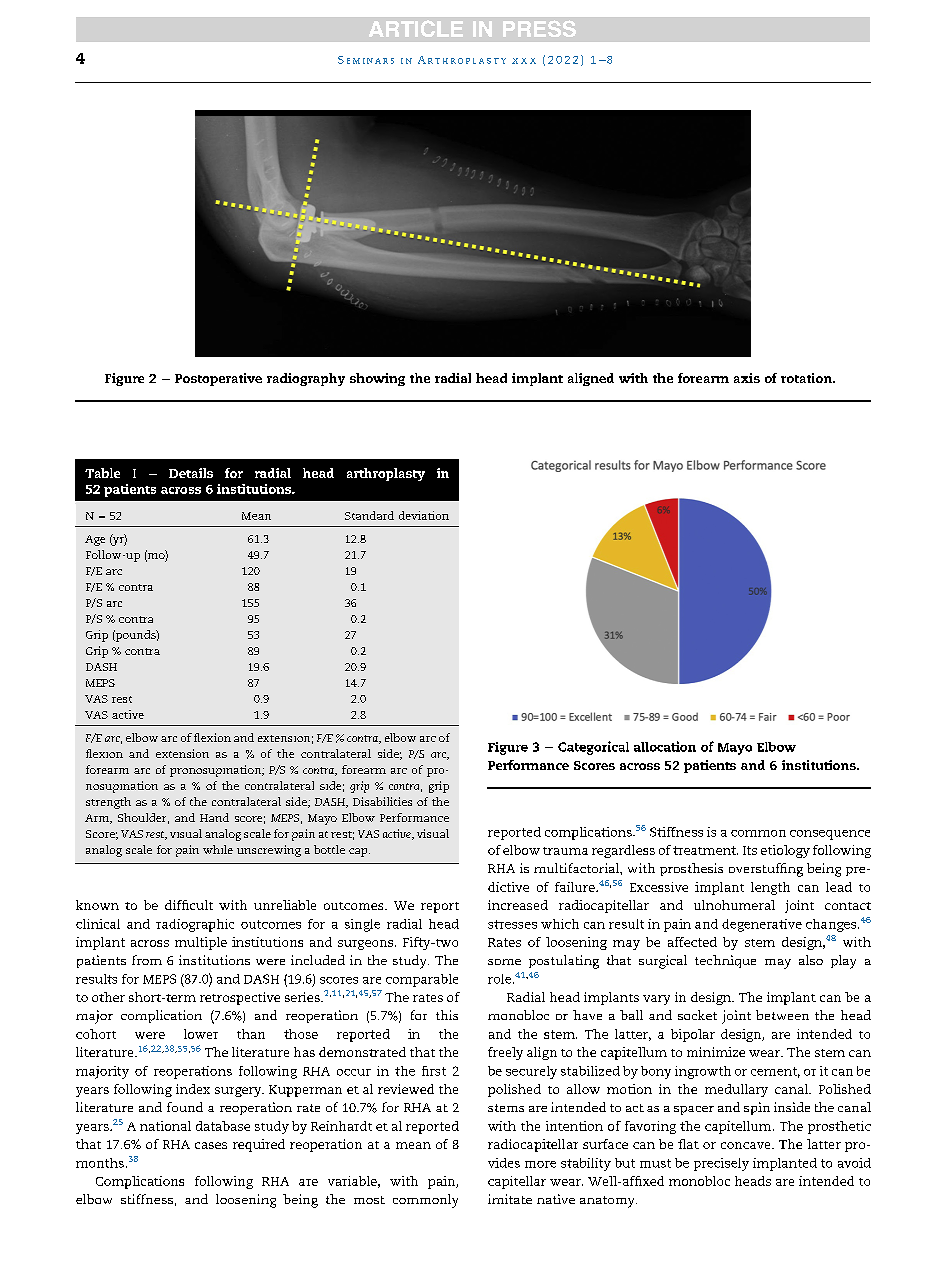  Describe the element at coordinates (195, 925) in the screenshot. I see `radiographic` at that location.
